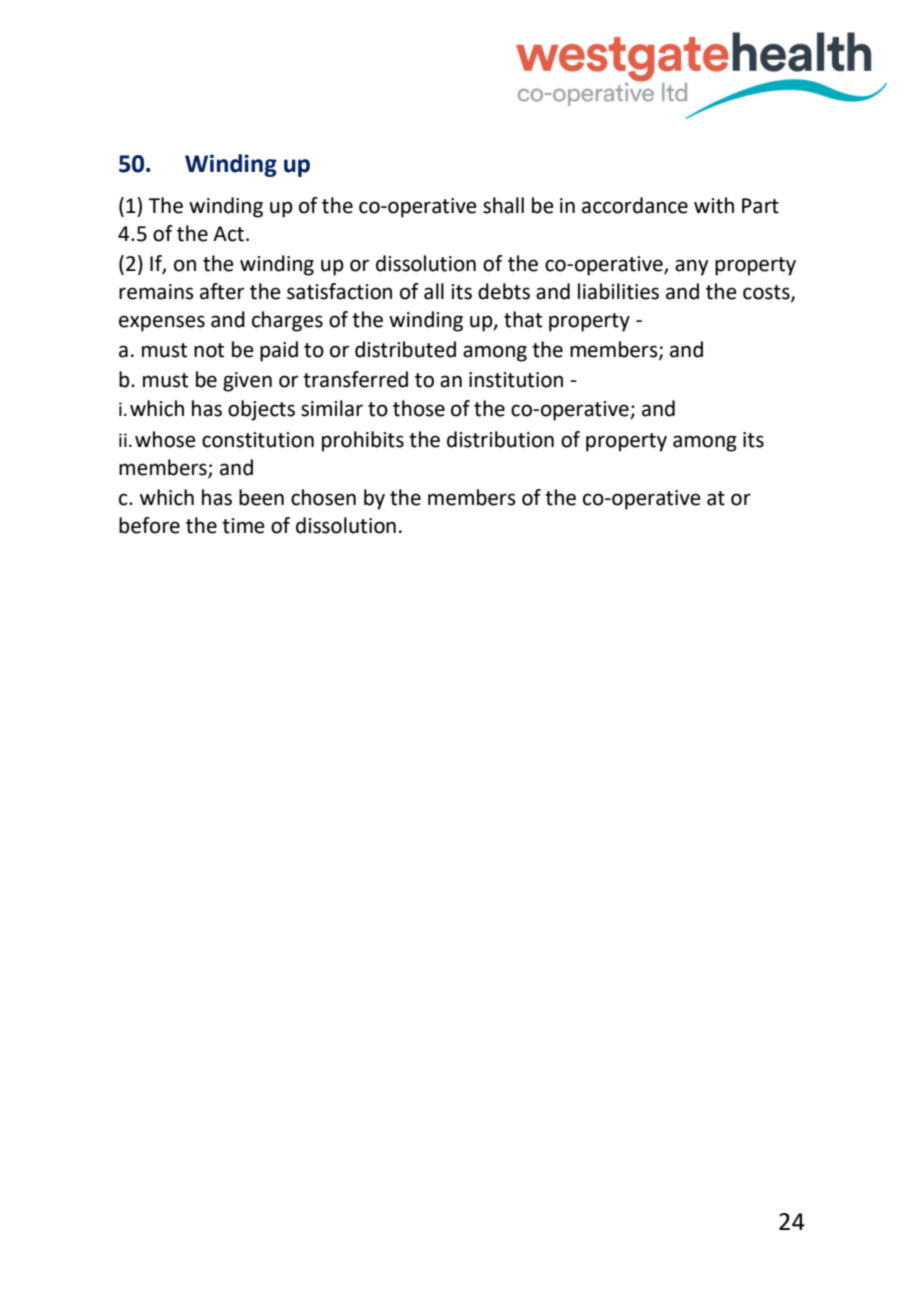  What do you see at coordinates (419, 408) in the image?
I see `those` at bounding box center [419, 408].
